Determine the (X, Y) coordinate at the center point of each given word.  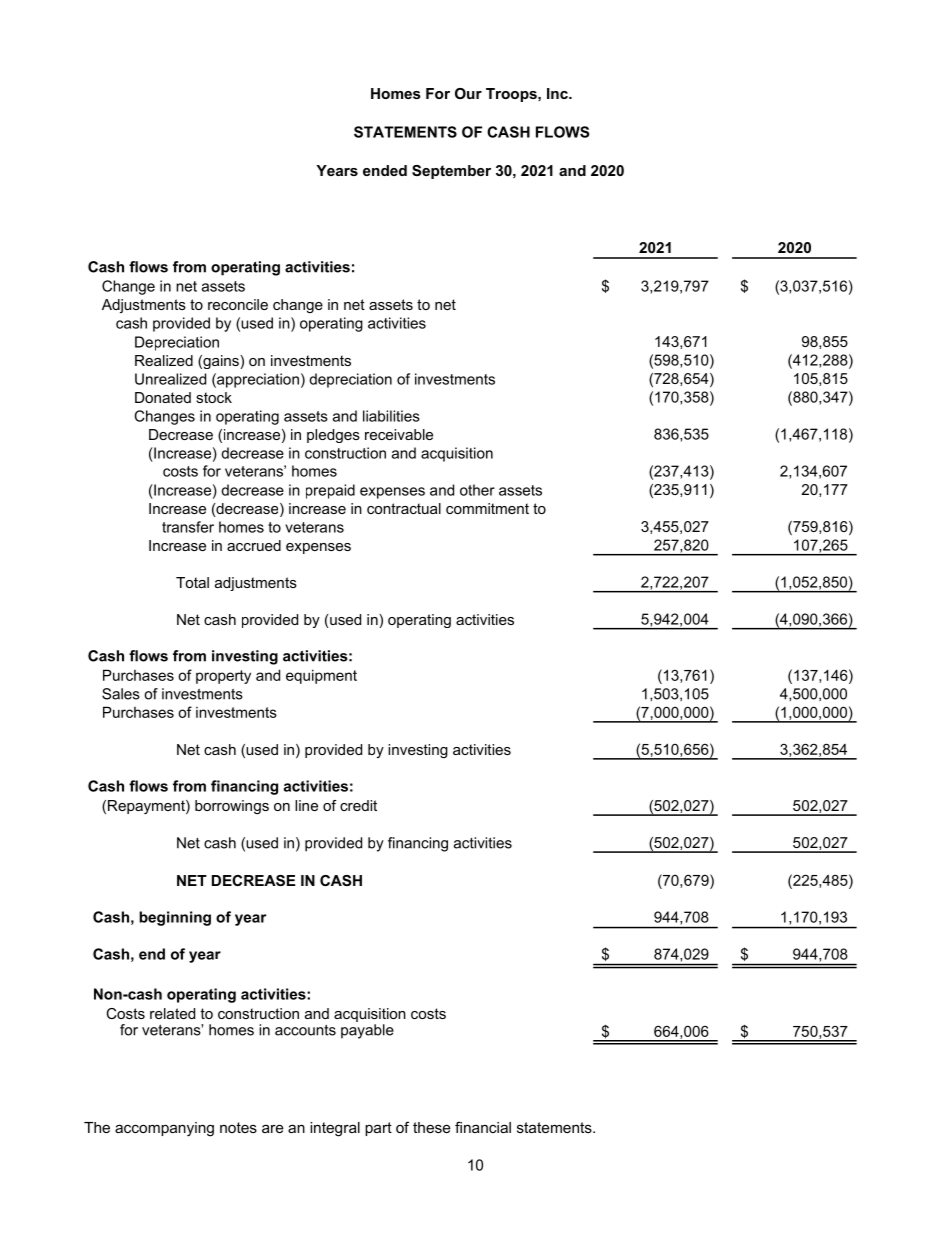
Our (468, 93)
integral (335, 1129)
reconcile (238, 304)
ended (385, 170)
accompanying (164, 1129)
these (432, 1127)
